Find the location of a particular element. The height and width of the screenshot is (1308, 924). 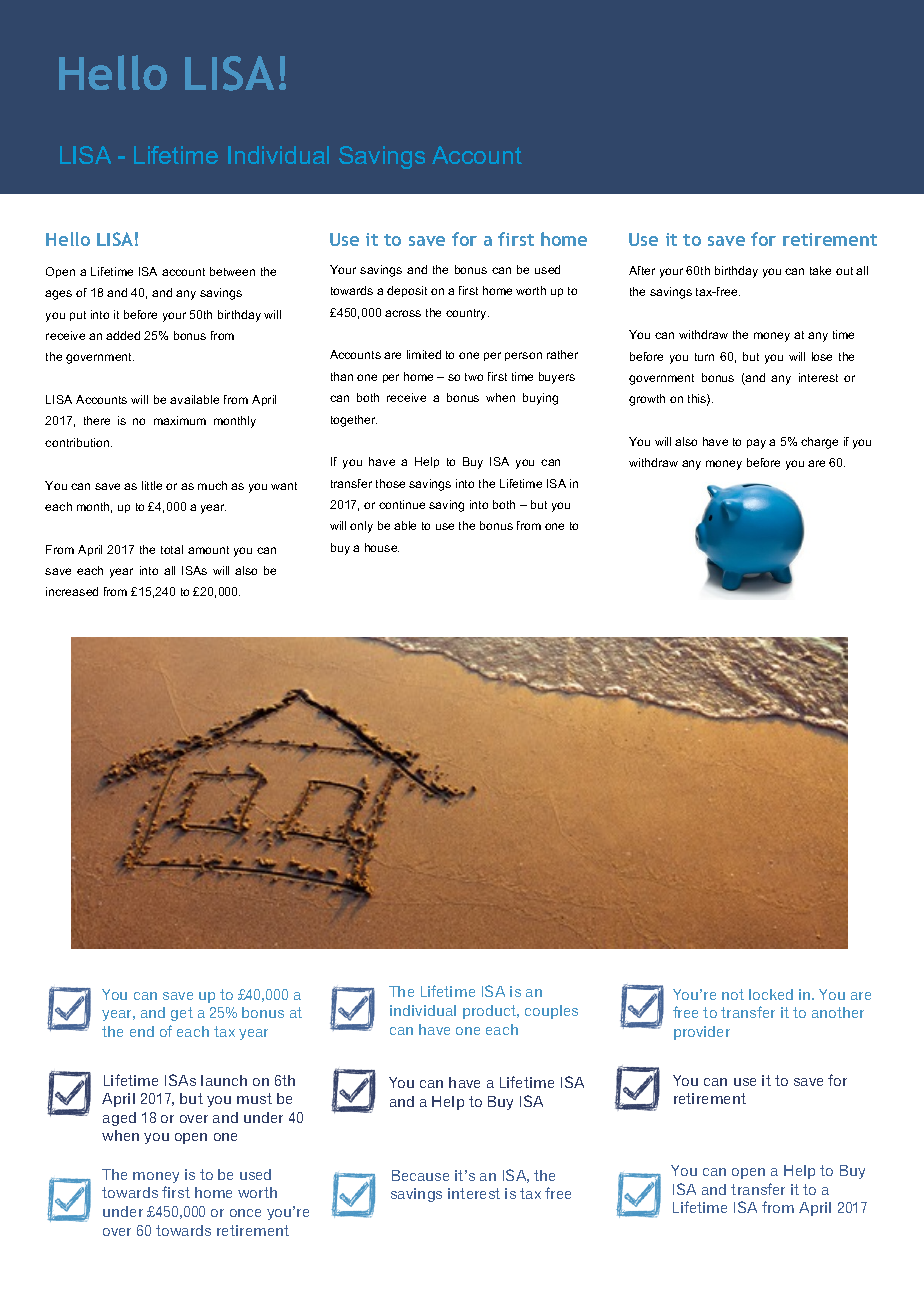

country is located at coordinates (467, 314).
